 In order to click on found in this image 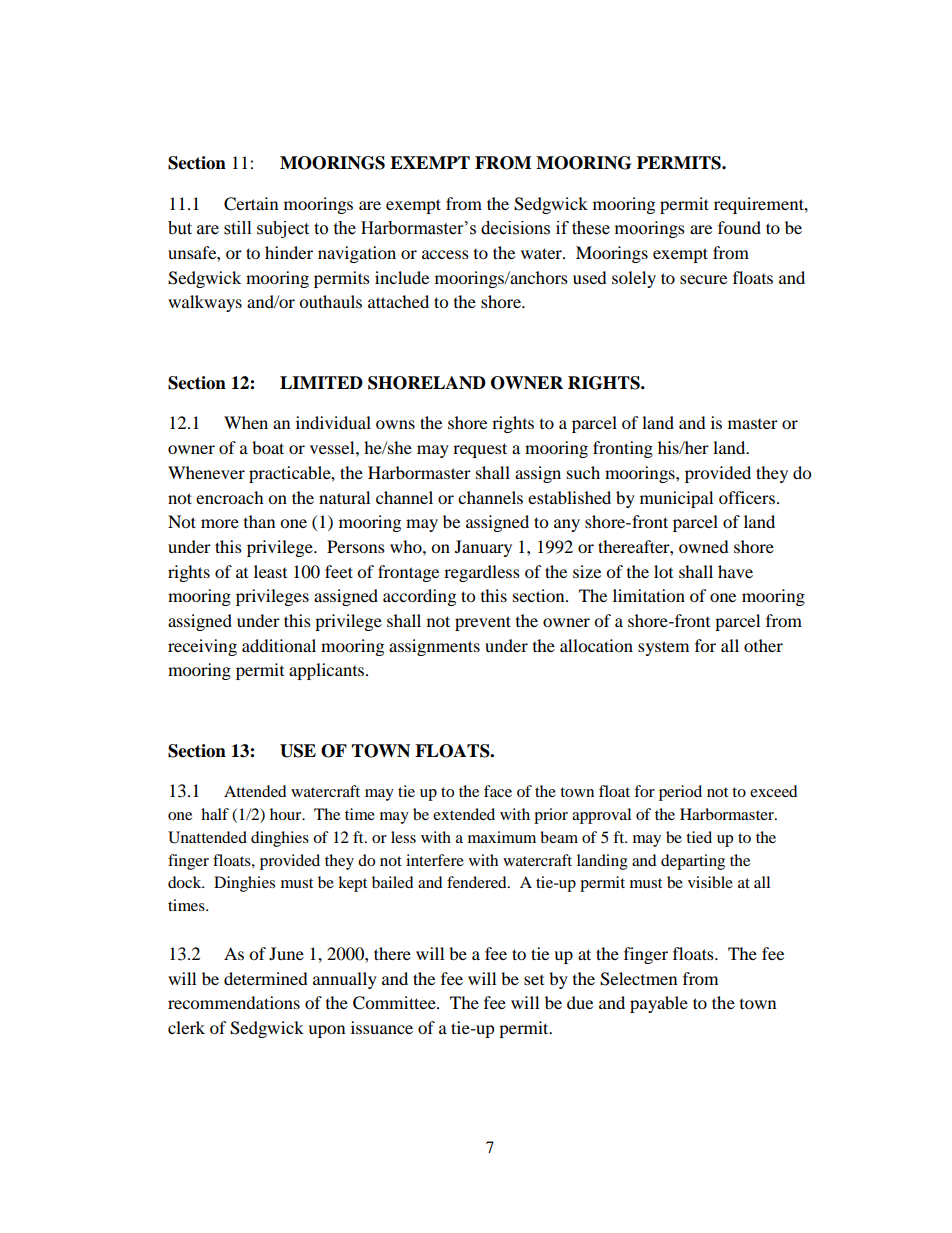, I will do `click(739, 227)`.
